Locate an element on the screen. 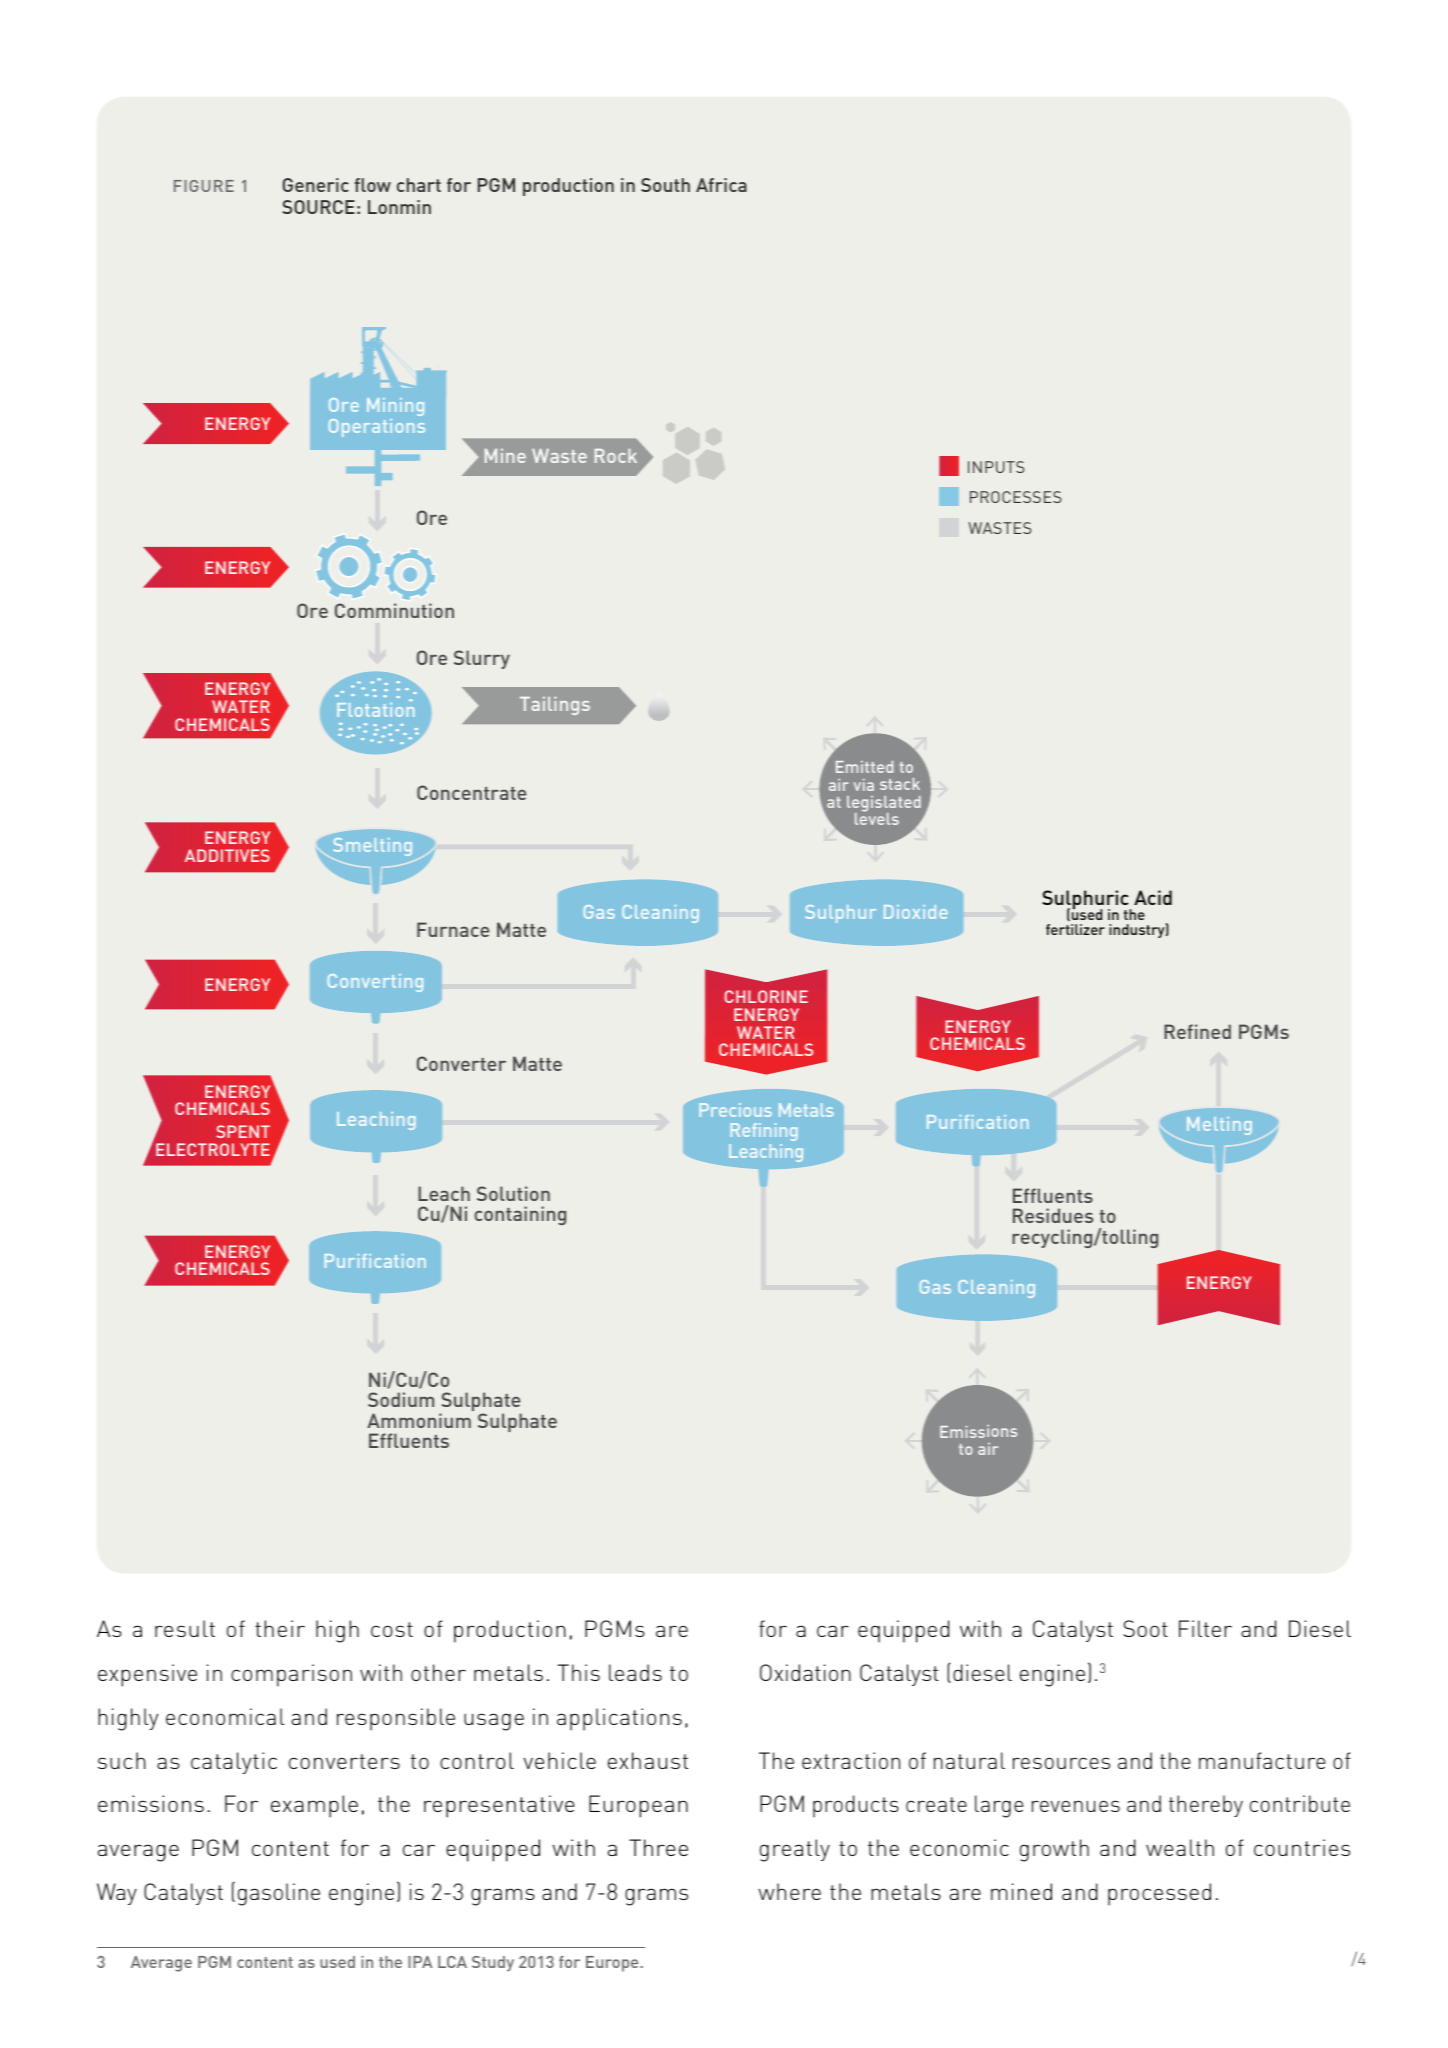  Refined is located at coordinates (1197, 1031).
